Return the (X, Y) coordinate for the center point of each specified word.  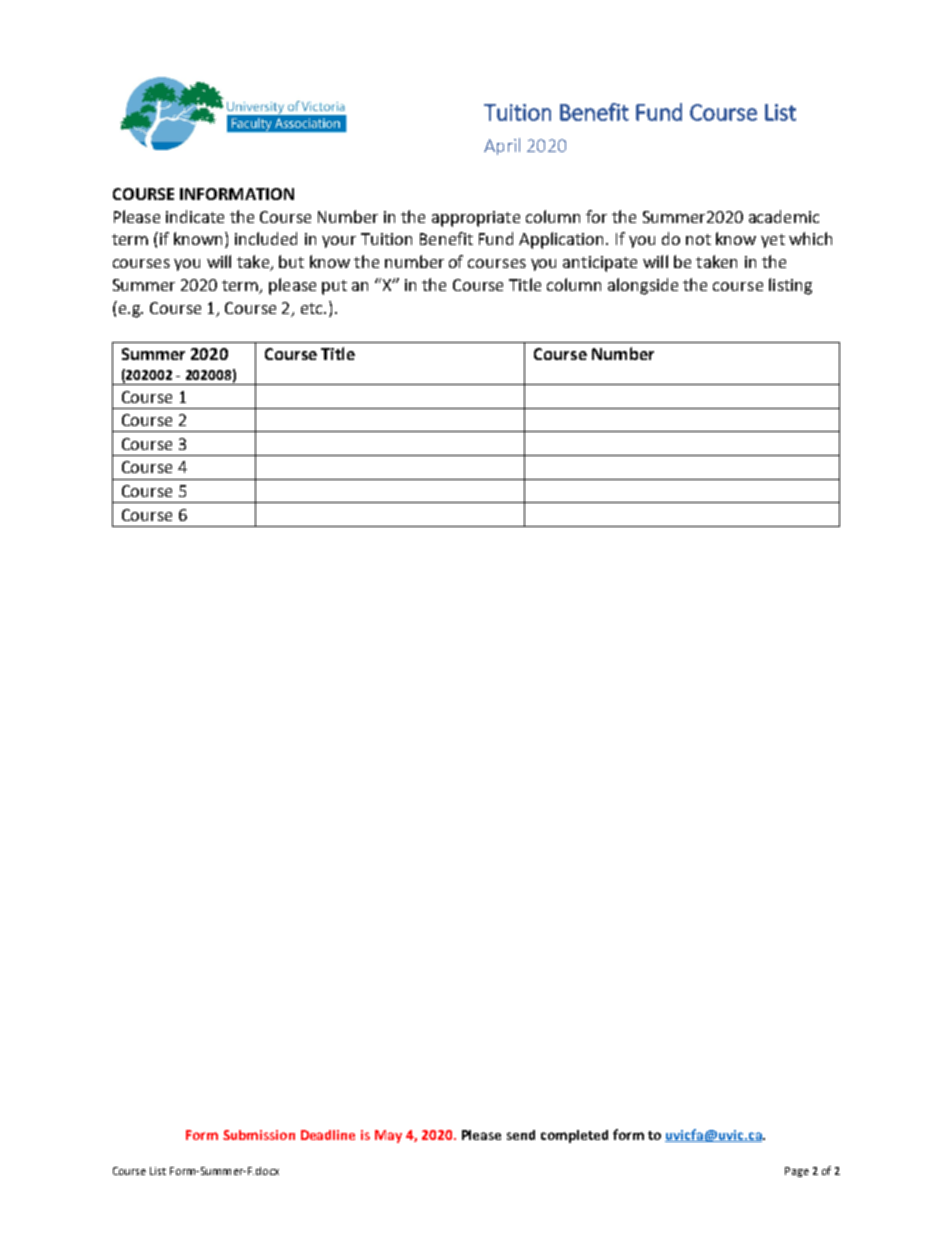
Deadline (328, 1135)
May (388, 1136)
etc (313, 308)
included (266, 238)
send (521, 1135)
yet (773, 241)
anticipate (600, 264)
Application (563, 240)
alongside (643, 286)
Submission (259, 1135)
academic (784, 216)
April (502, 146)
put (334, 287)
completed (574, 1136)
